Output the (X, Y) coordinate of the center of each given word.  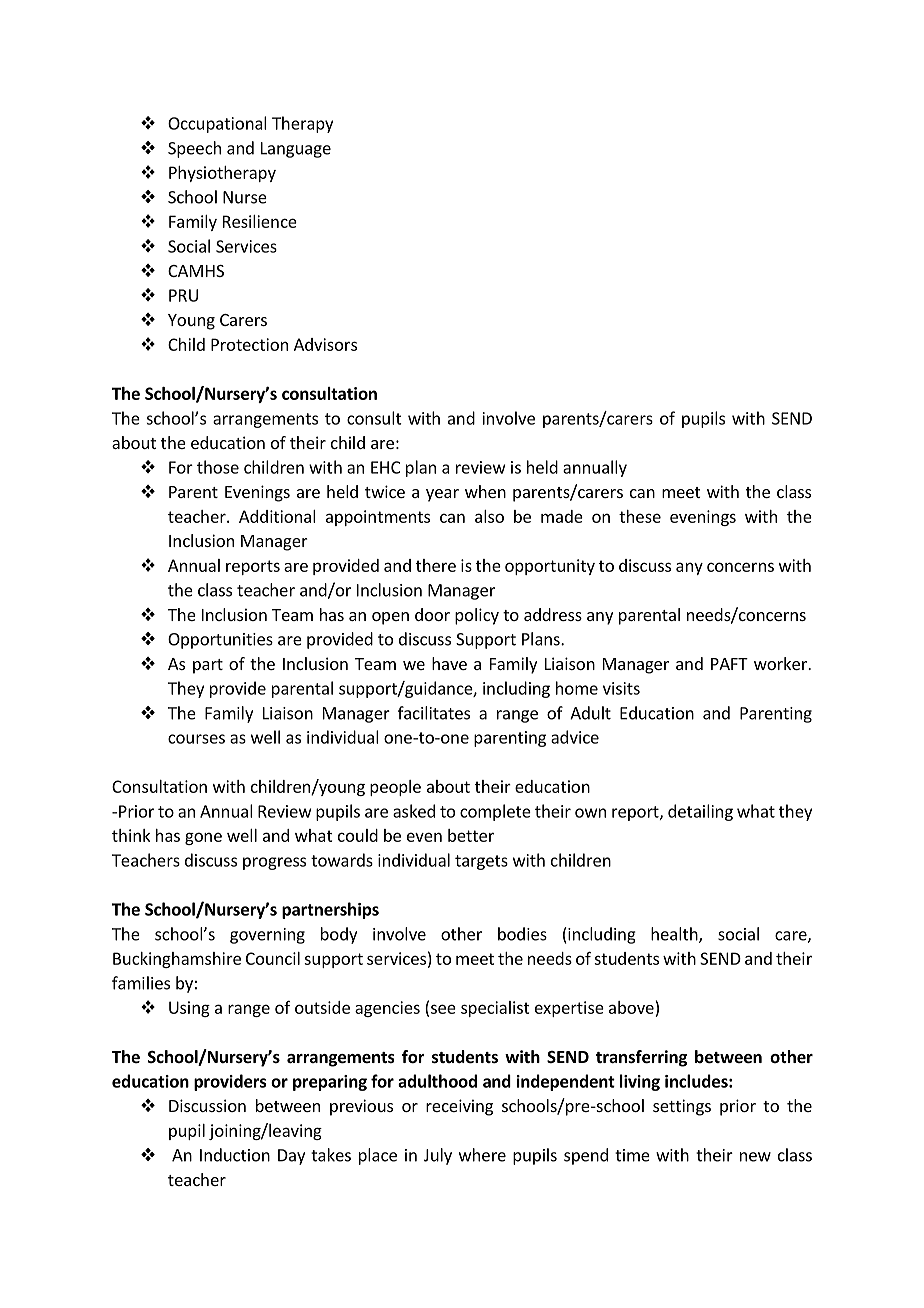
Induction (235, 1155)
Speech (194, 149)
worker (781, 663)
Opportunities (220, 641)
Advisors (325, 344)
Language (296, 150)
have (449, 663)
